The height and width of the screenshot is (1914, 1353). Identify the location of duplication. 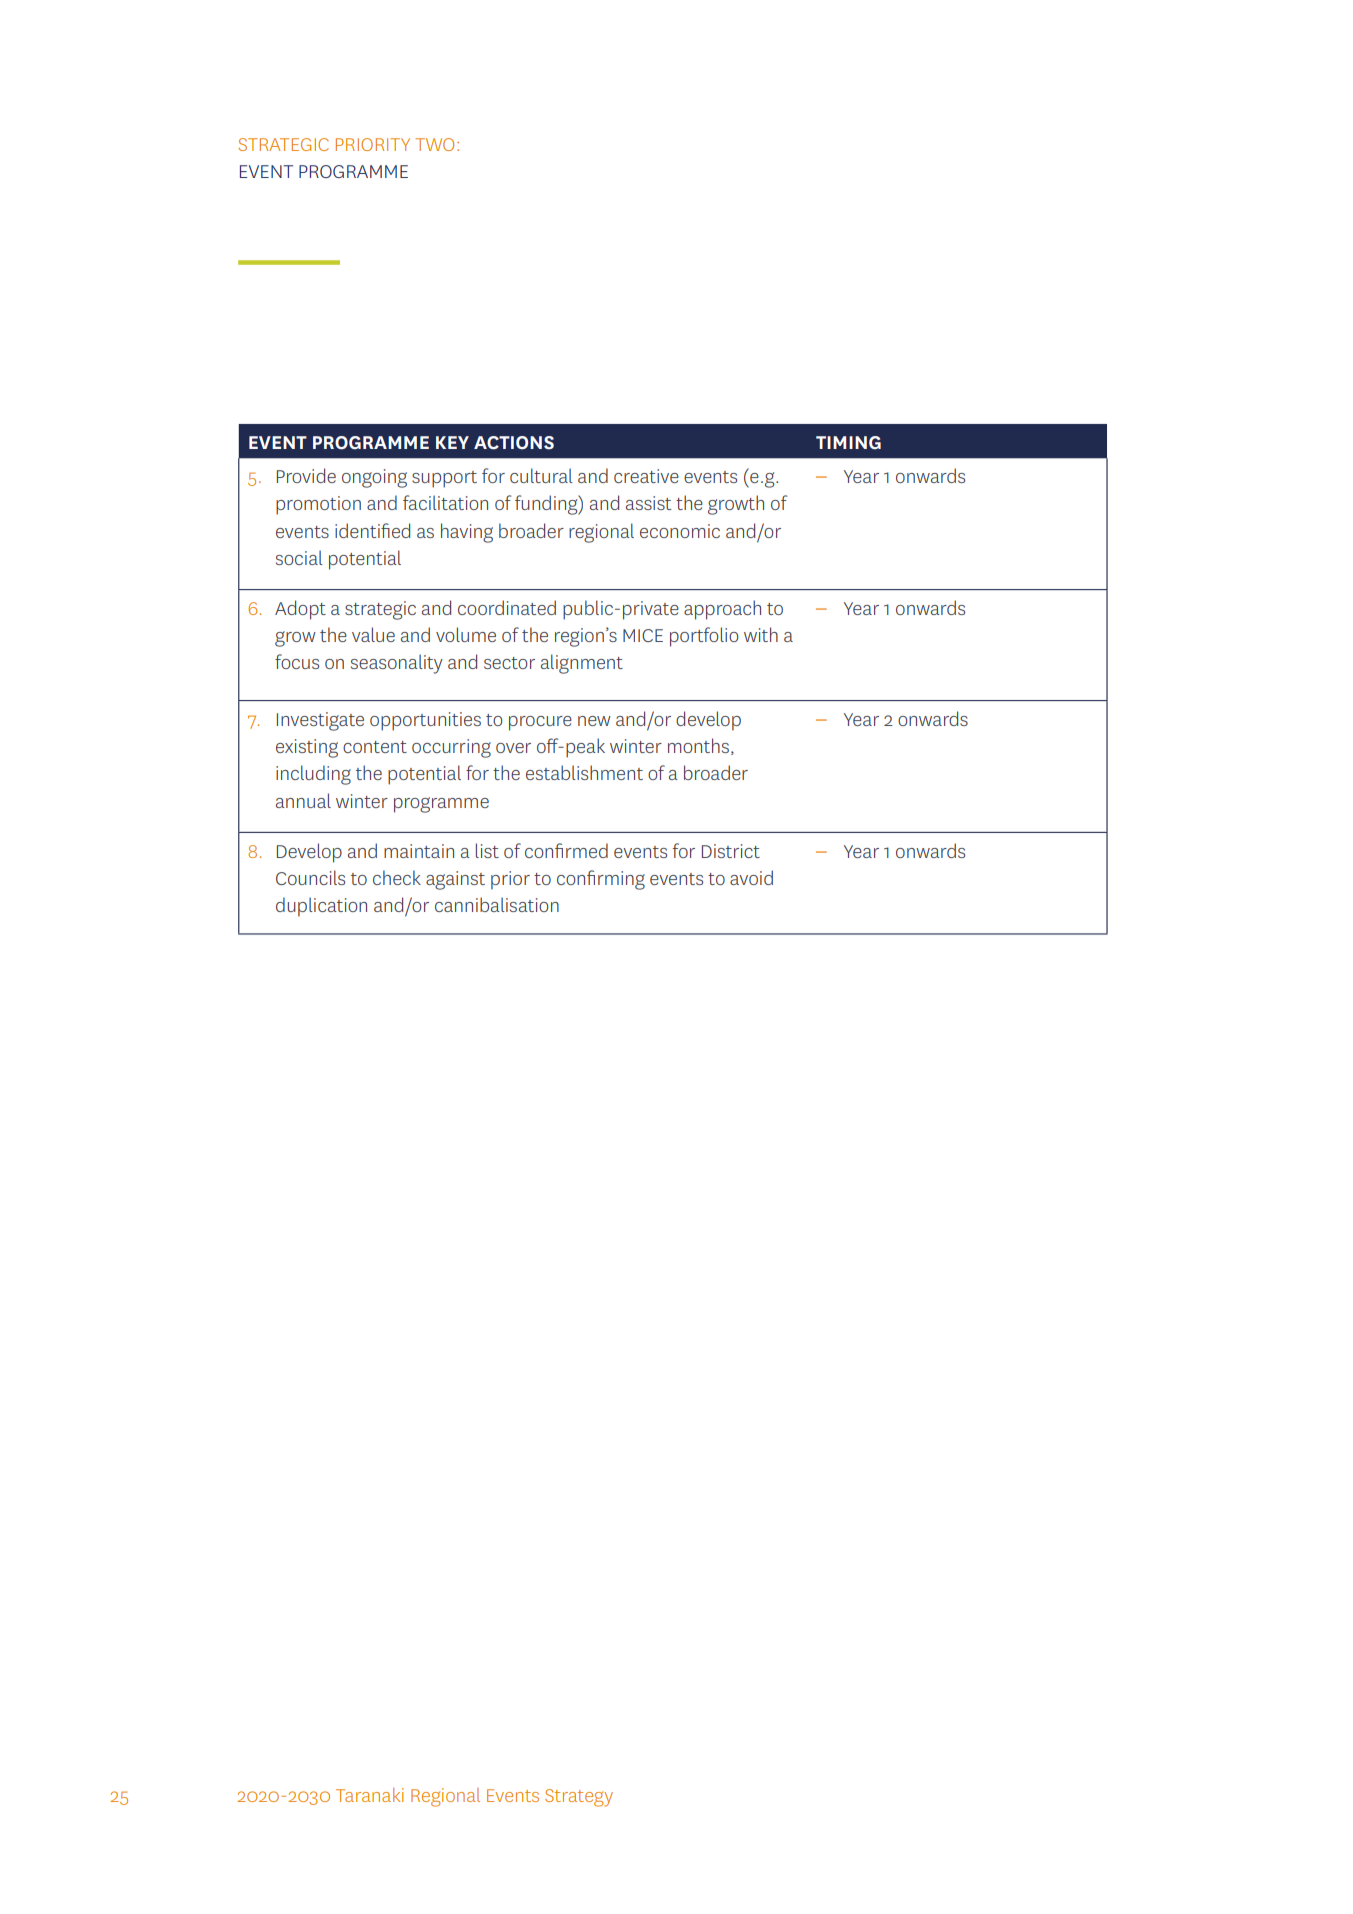
(321, 907).
